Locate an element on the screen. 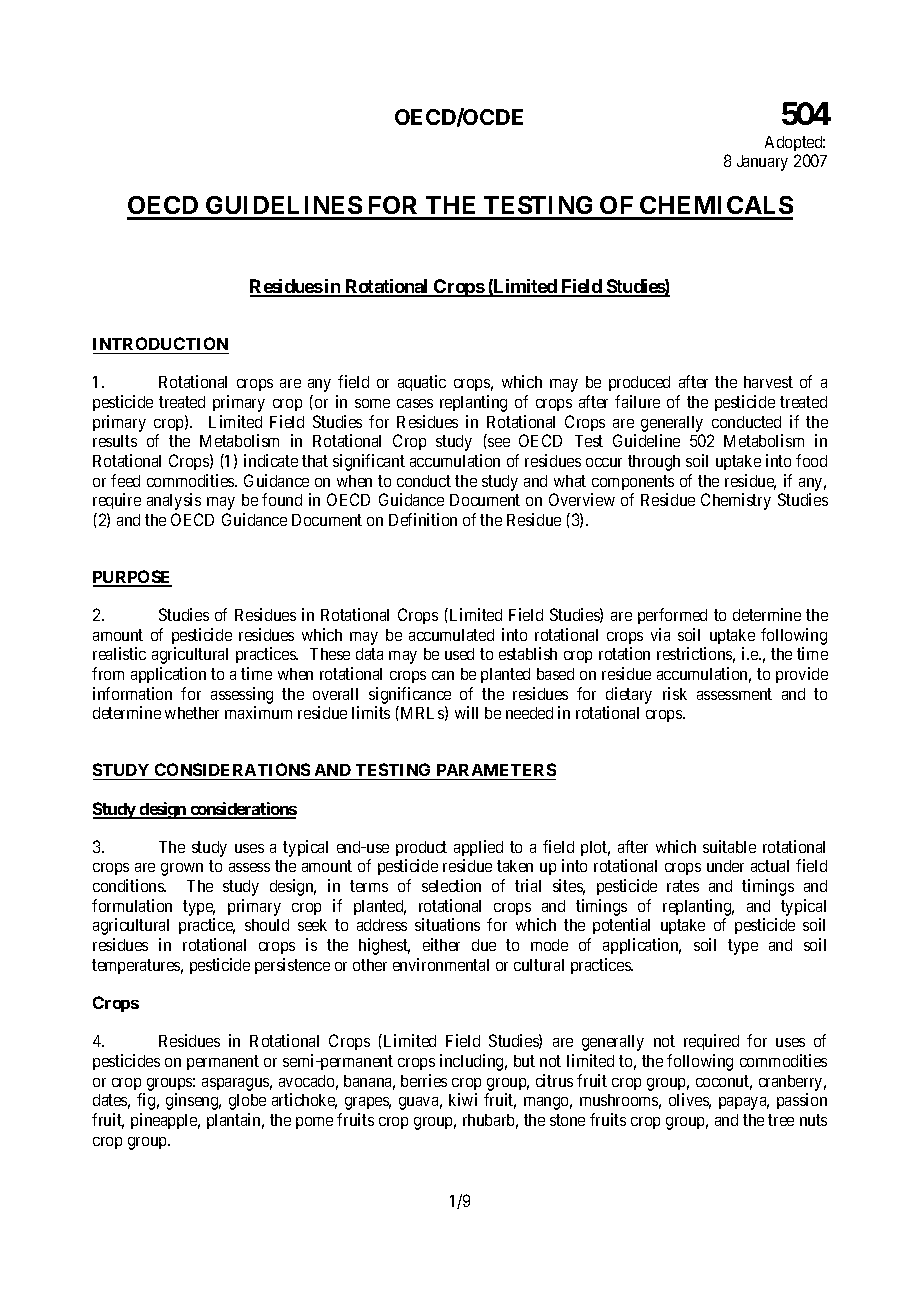  aquatic is located at coordinates (422, 383).
